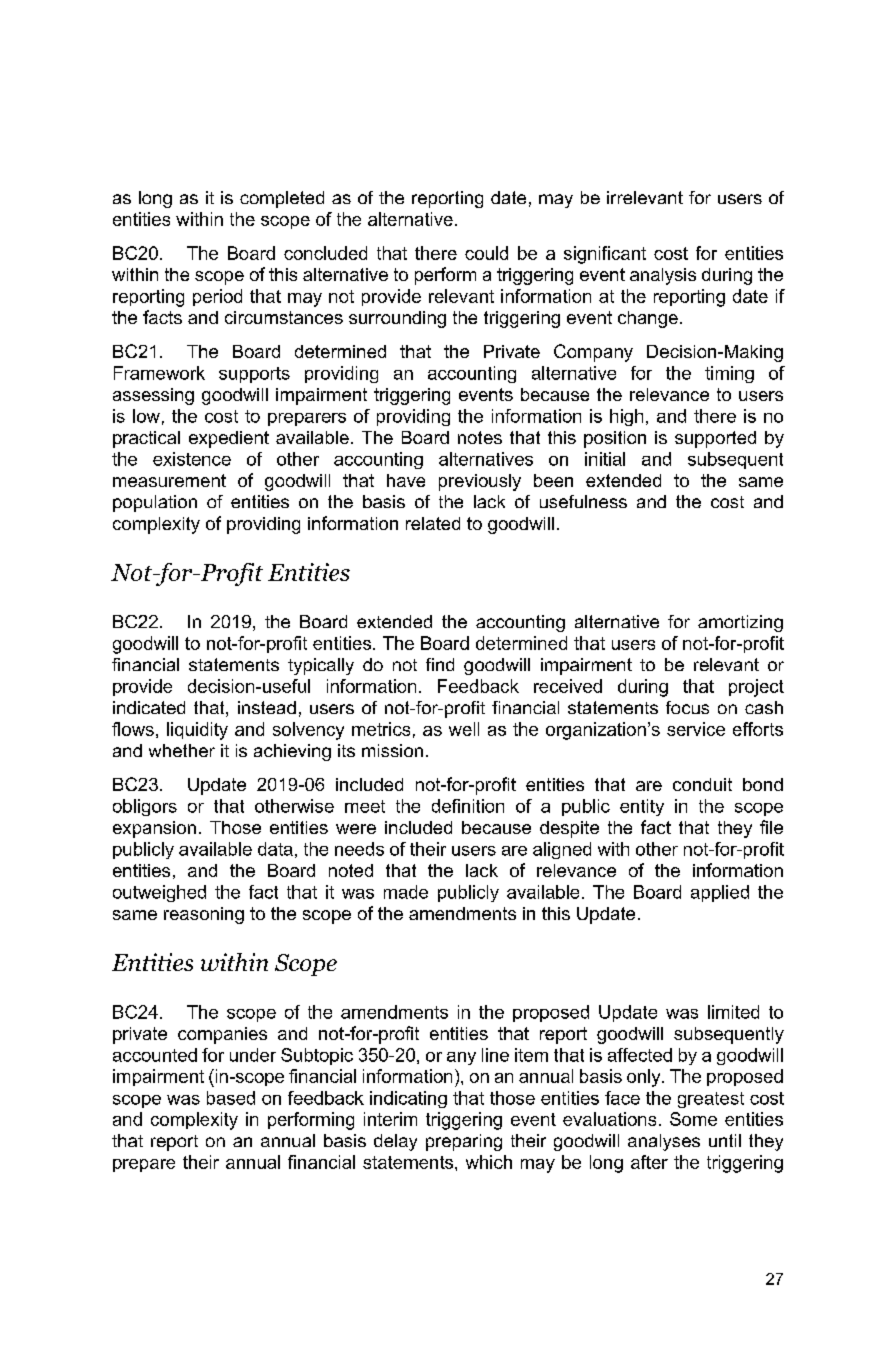 The height and width of the image is (1345, 896). What do you see at coordinates (192, 459) in the image?
I see `existence` at bounding box center [192, 459].
